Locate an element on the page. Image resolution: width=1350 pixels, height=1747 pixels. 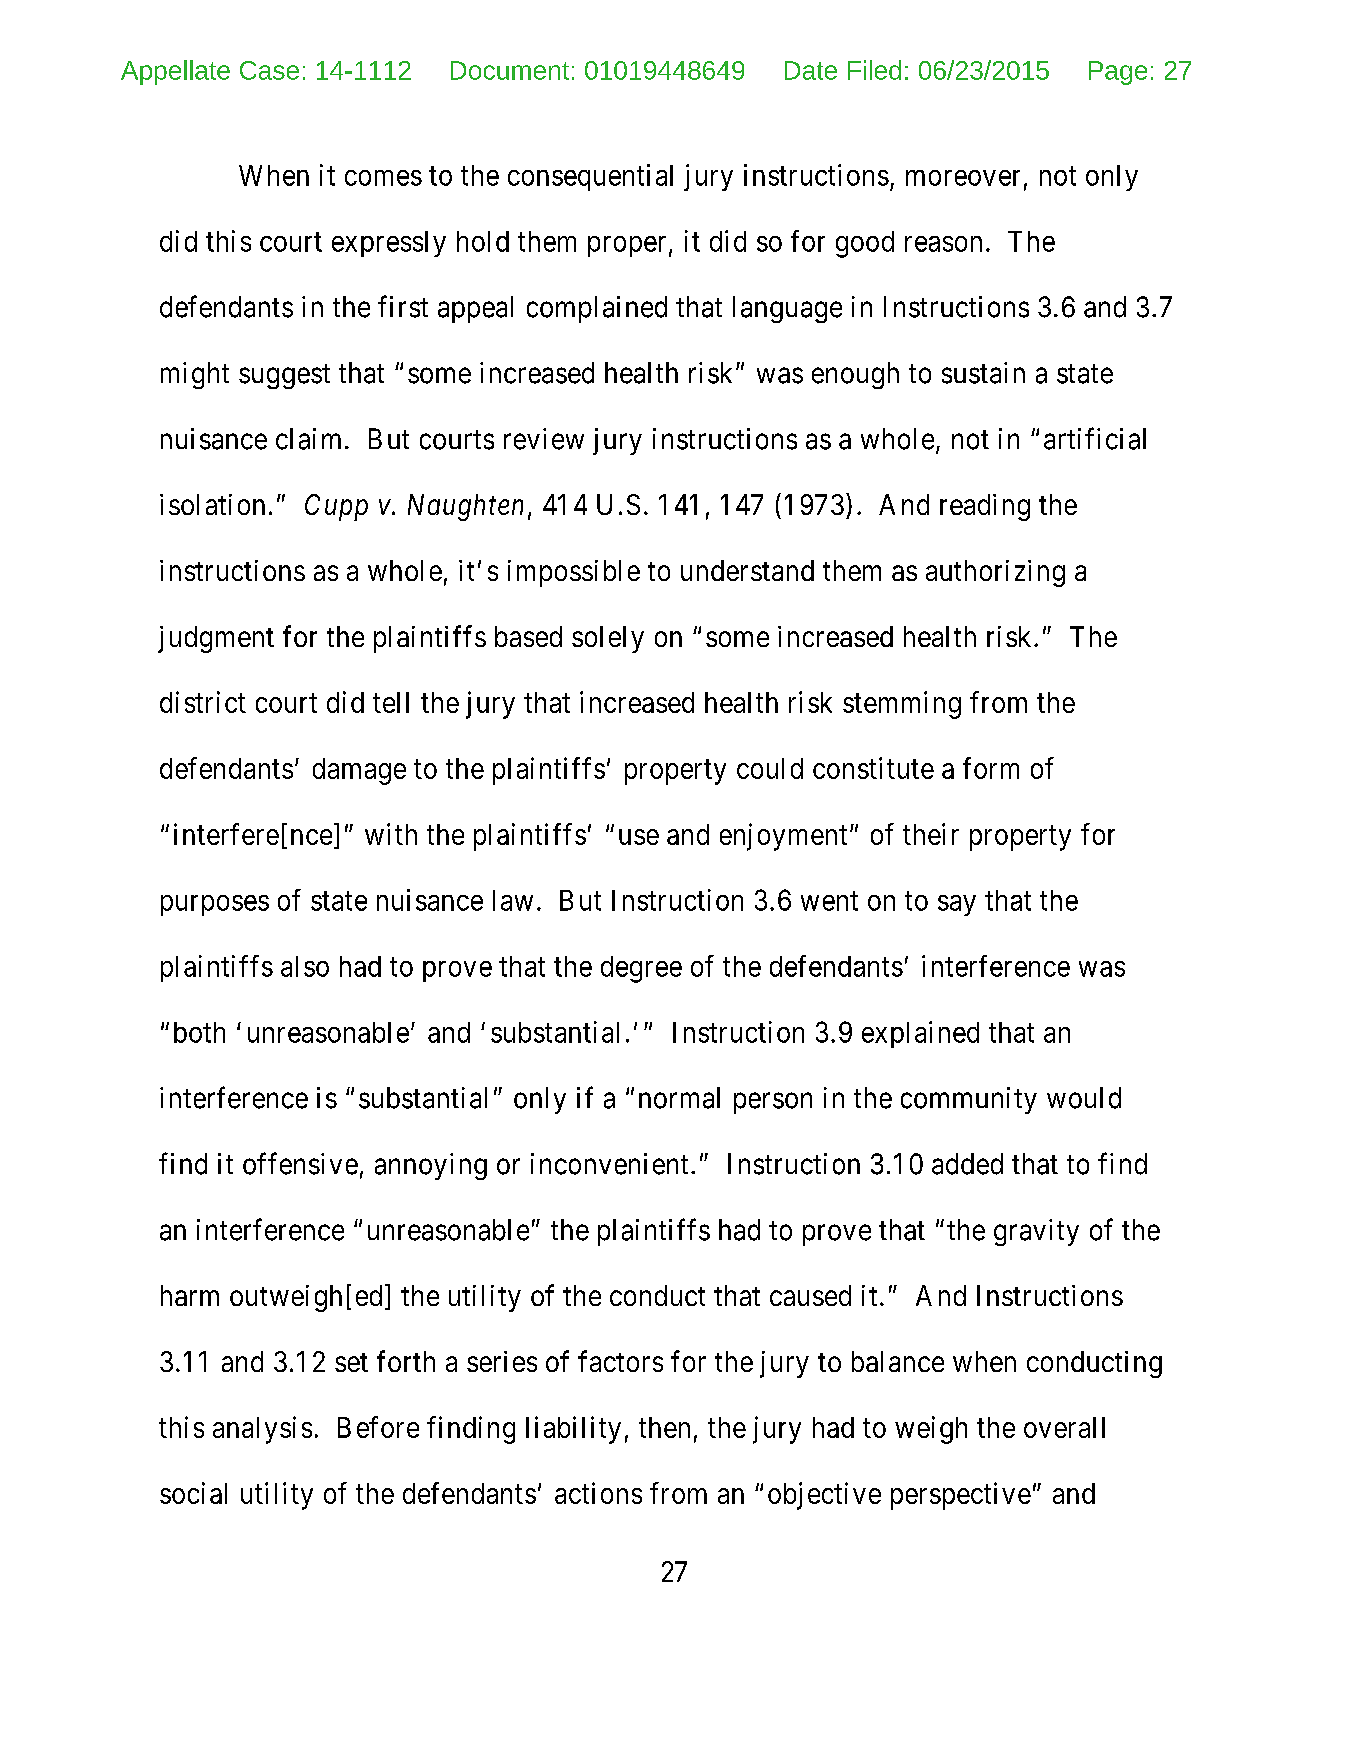
moreover is located at coordinates (963, 178).
